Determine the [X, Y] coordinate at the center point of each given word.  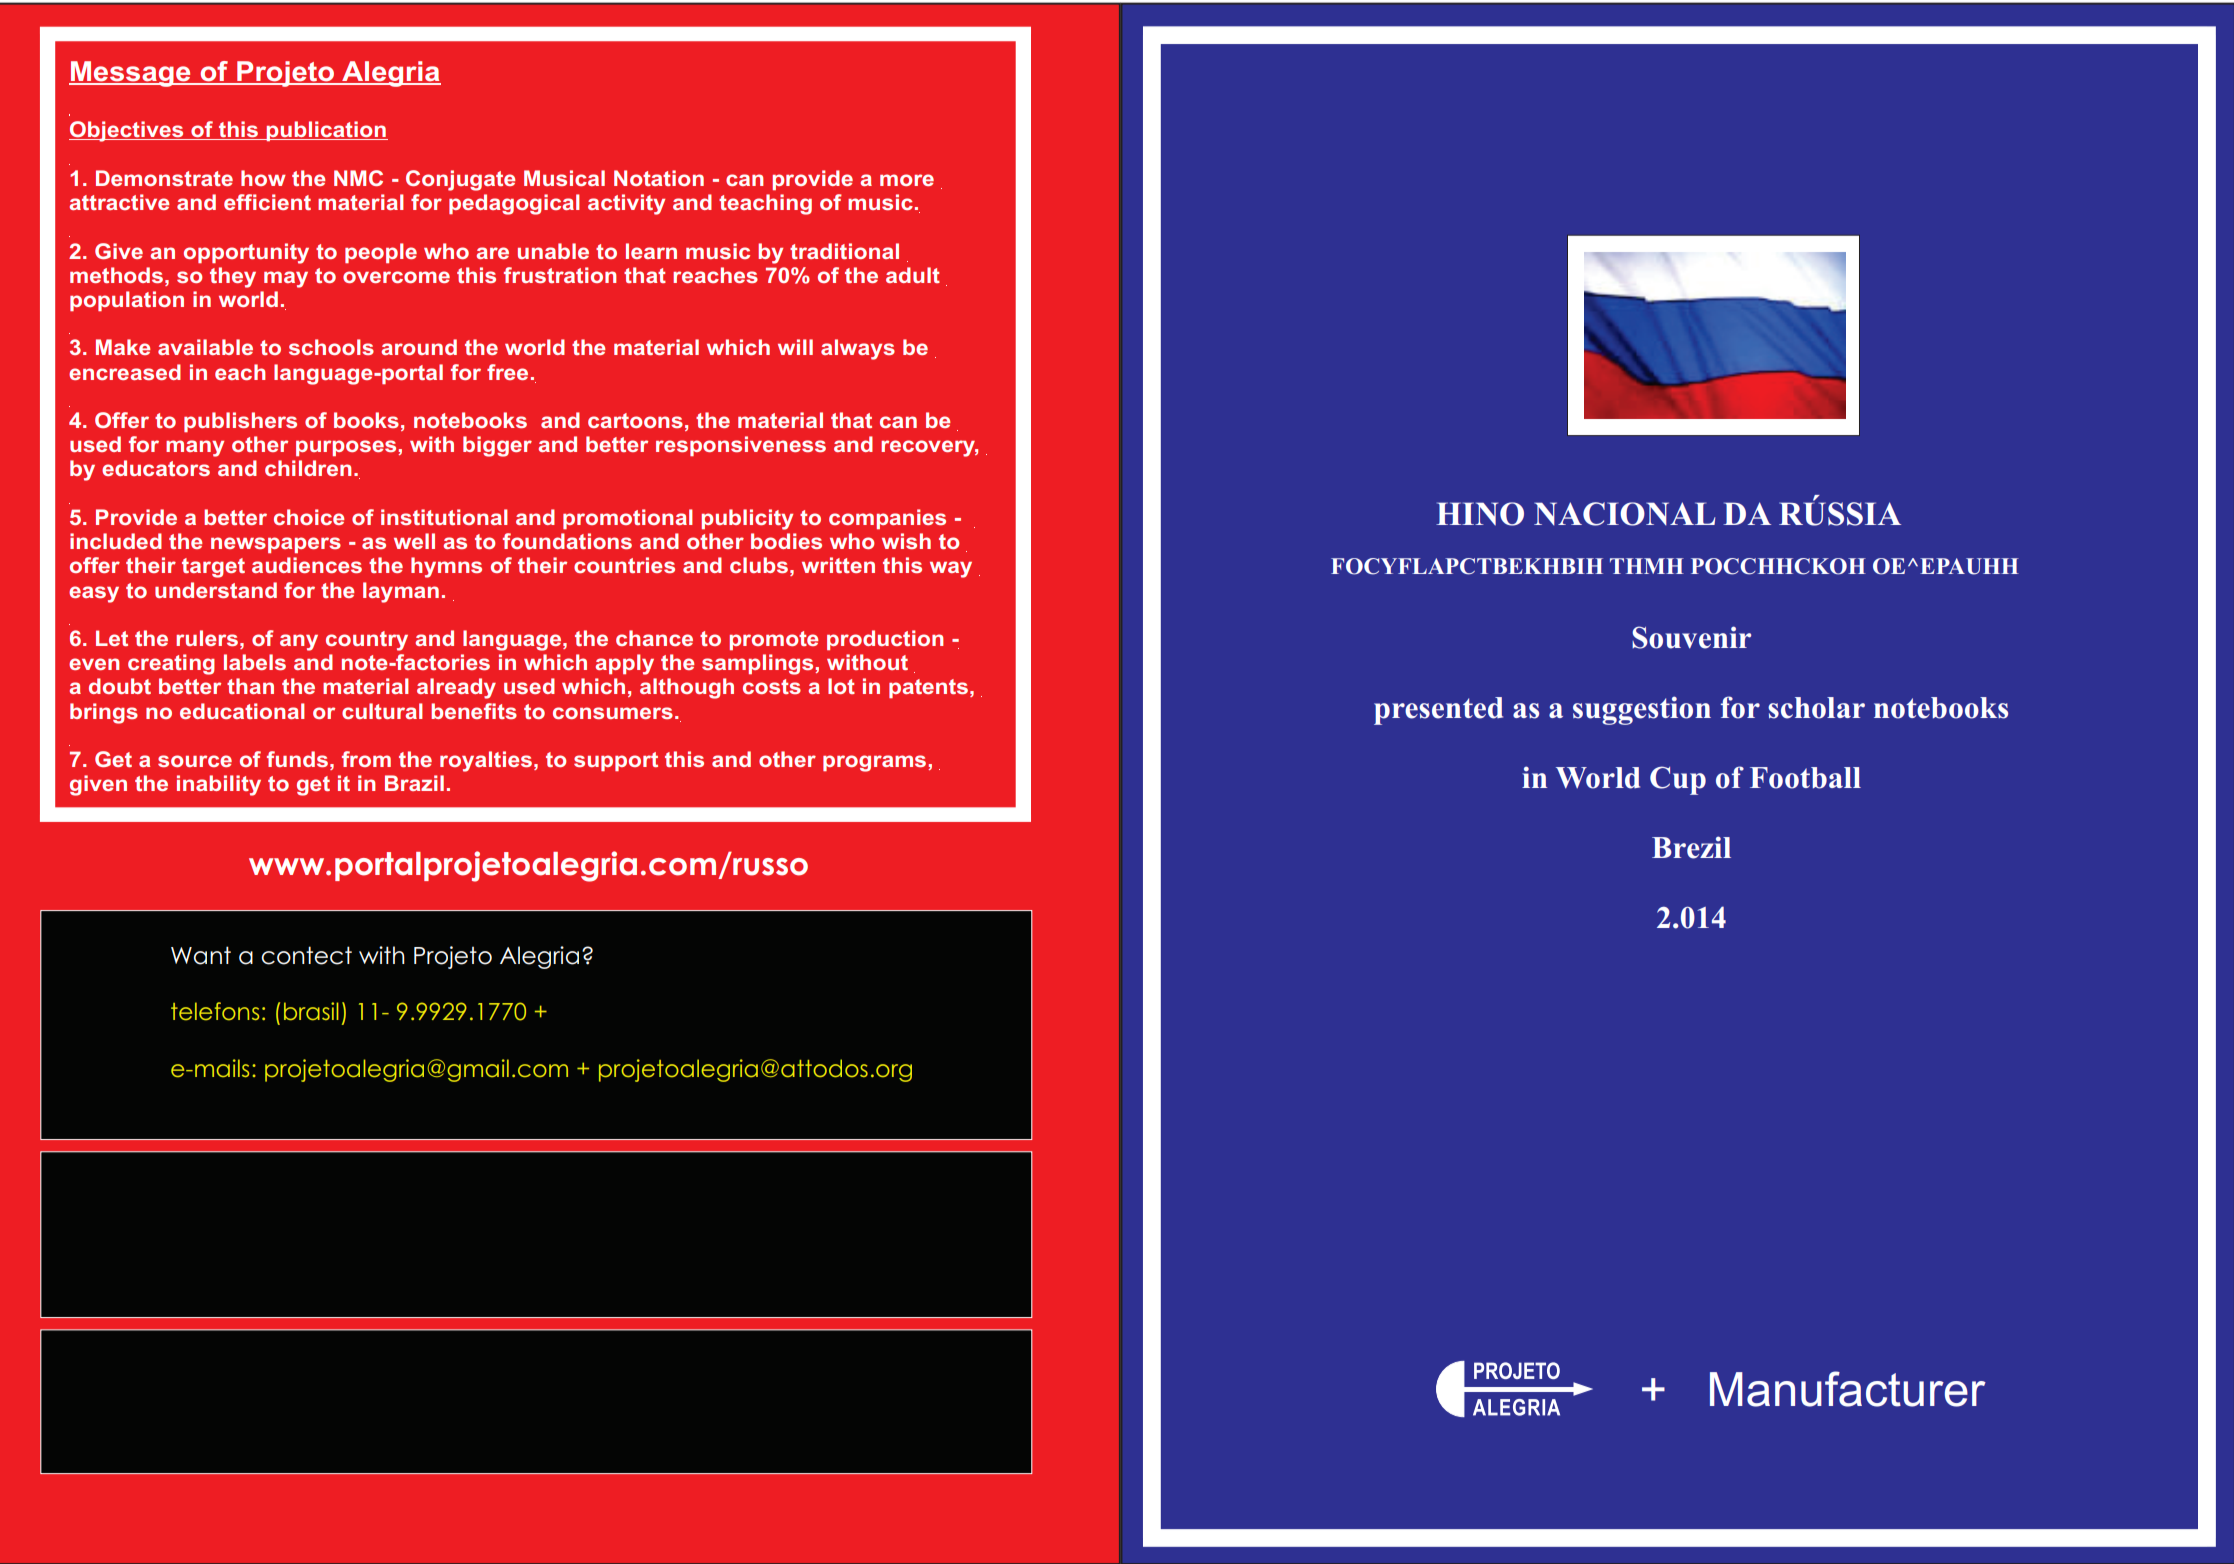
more [907, 180]
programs [876, 763]
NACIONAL [1624, 514]
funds [297, 759]
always [858, 349]
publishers [240, 422]
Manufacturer [1848, 1389]
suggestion [1642, 710]
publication [326, 131]
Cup [1678, 780]
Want [201, 955]
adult [913, 275]
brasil [311, 1011]
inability [219, 785]
